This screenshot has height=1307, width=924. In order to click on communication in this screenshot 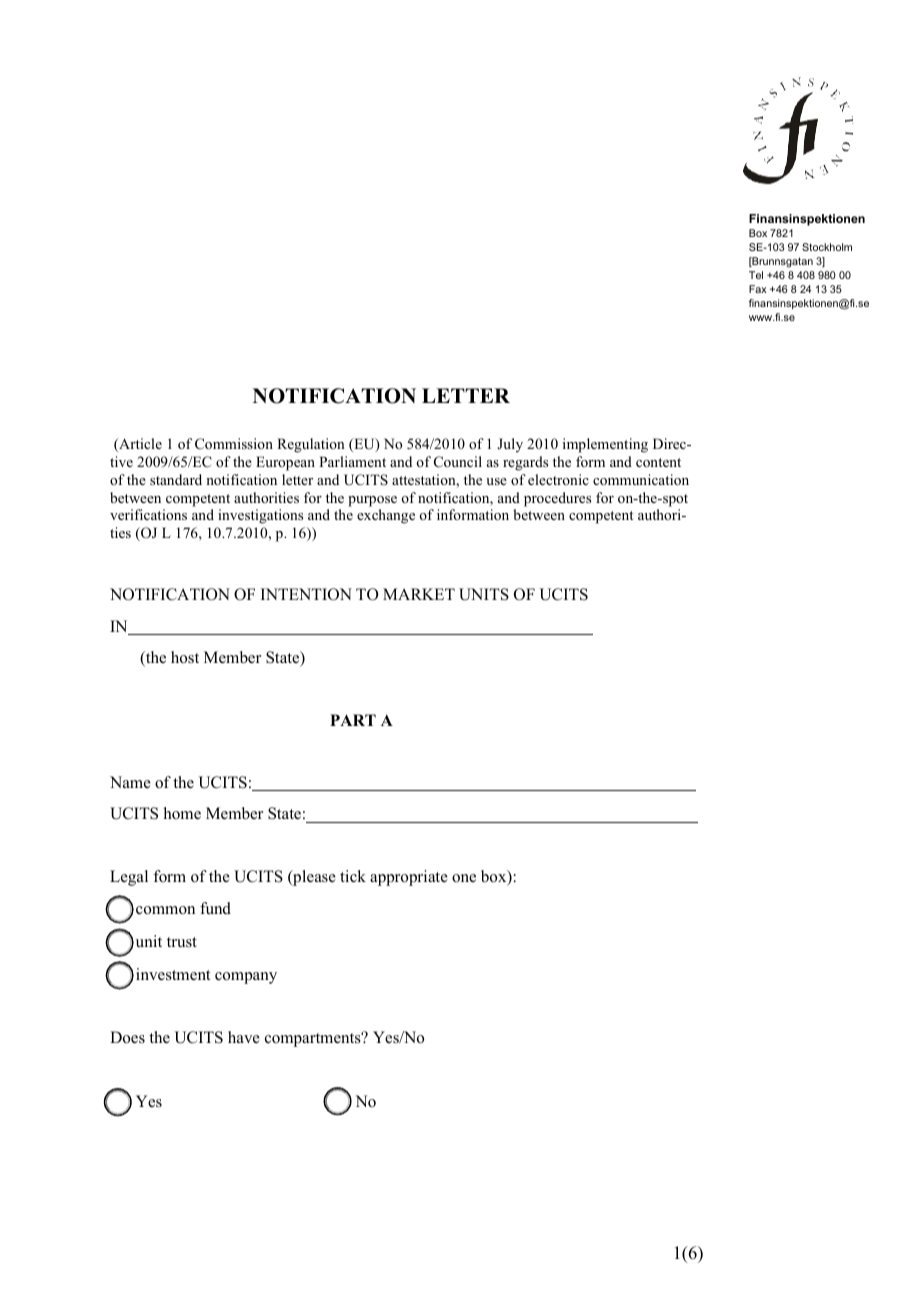, I will do `click(641, 479)`.
